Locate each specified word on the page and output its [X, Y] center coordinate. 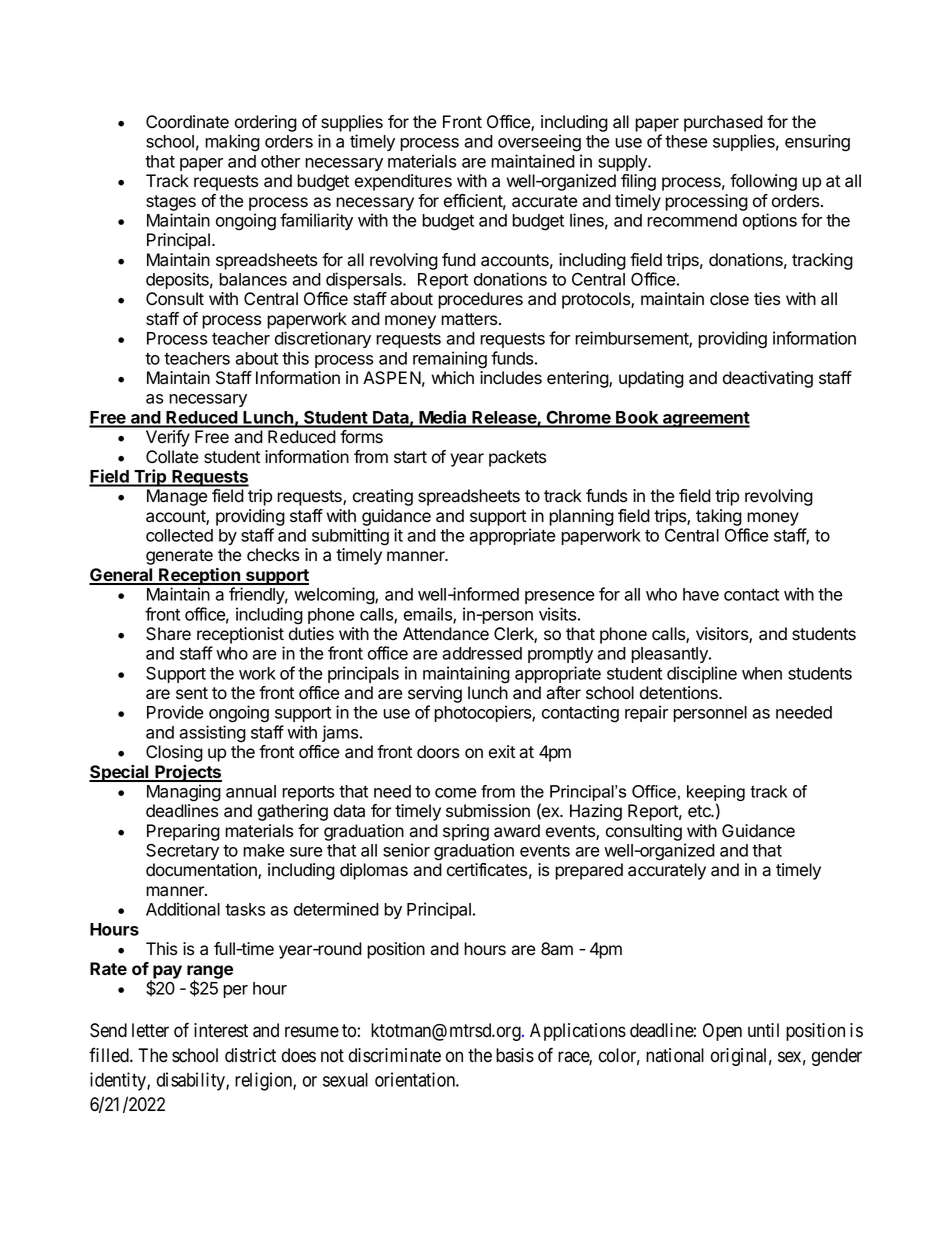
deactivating [768, 379]
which [452, 378]
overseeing [539, 143]
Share [168, 634]
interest [221, 1030]
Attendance [446, 634]
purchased [723, 123]
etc [700, 811]
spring [466, 832]
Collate [172, 457]
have [701, 594]
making [232, 143]
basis [515, 1055]
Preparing [183, 832]
